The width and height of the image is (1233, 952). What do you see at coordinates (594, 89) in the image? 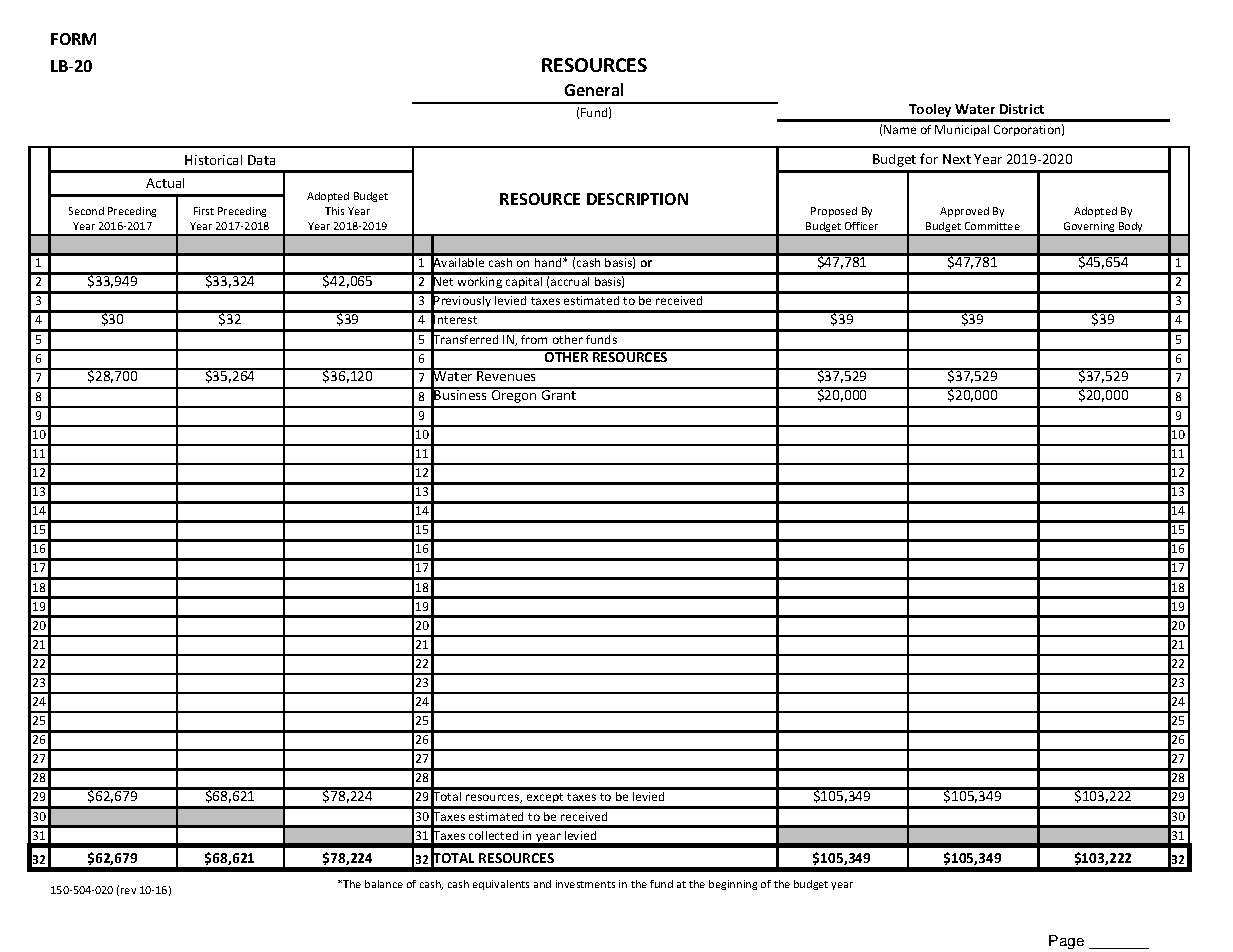
I see `General` at bounding box center [594, 89].
